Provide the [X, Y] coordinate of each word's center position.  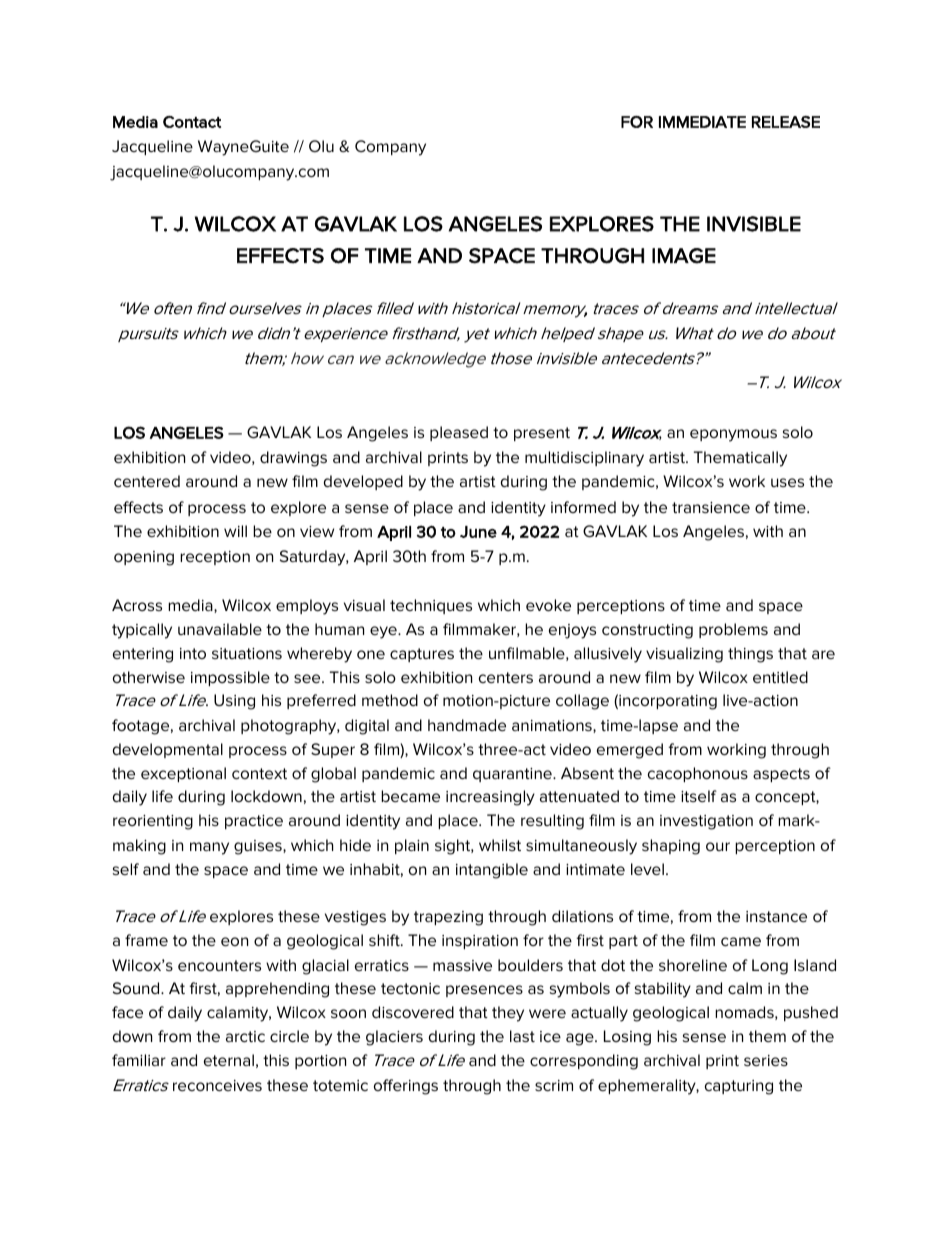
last [522, 1036]
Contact [192, 122]
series [766, 1060]
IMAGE [684, 256]
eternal [229, 1060]
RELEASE [786, 122]
